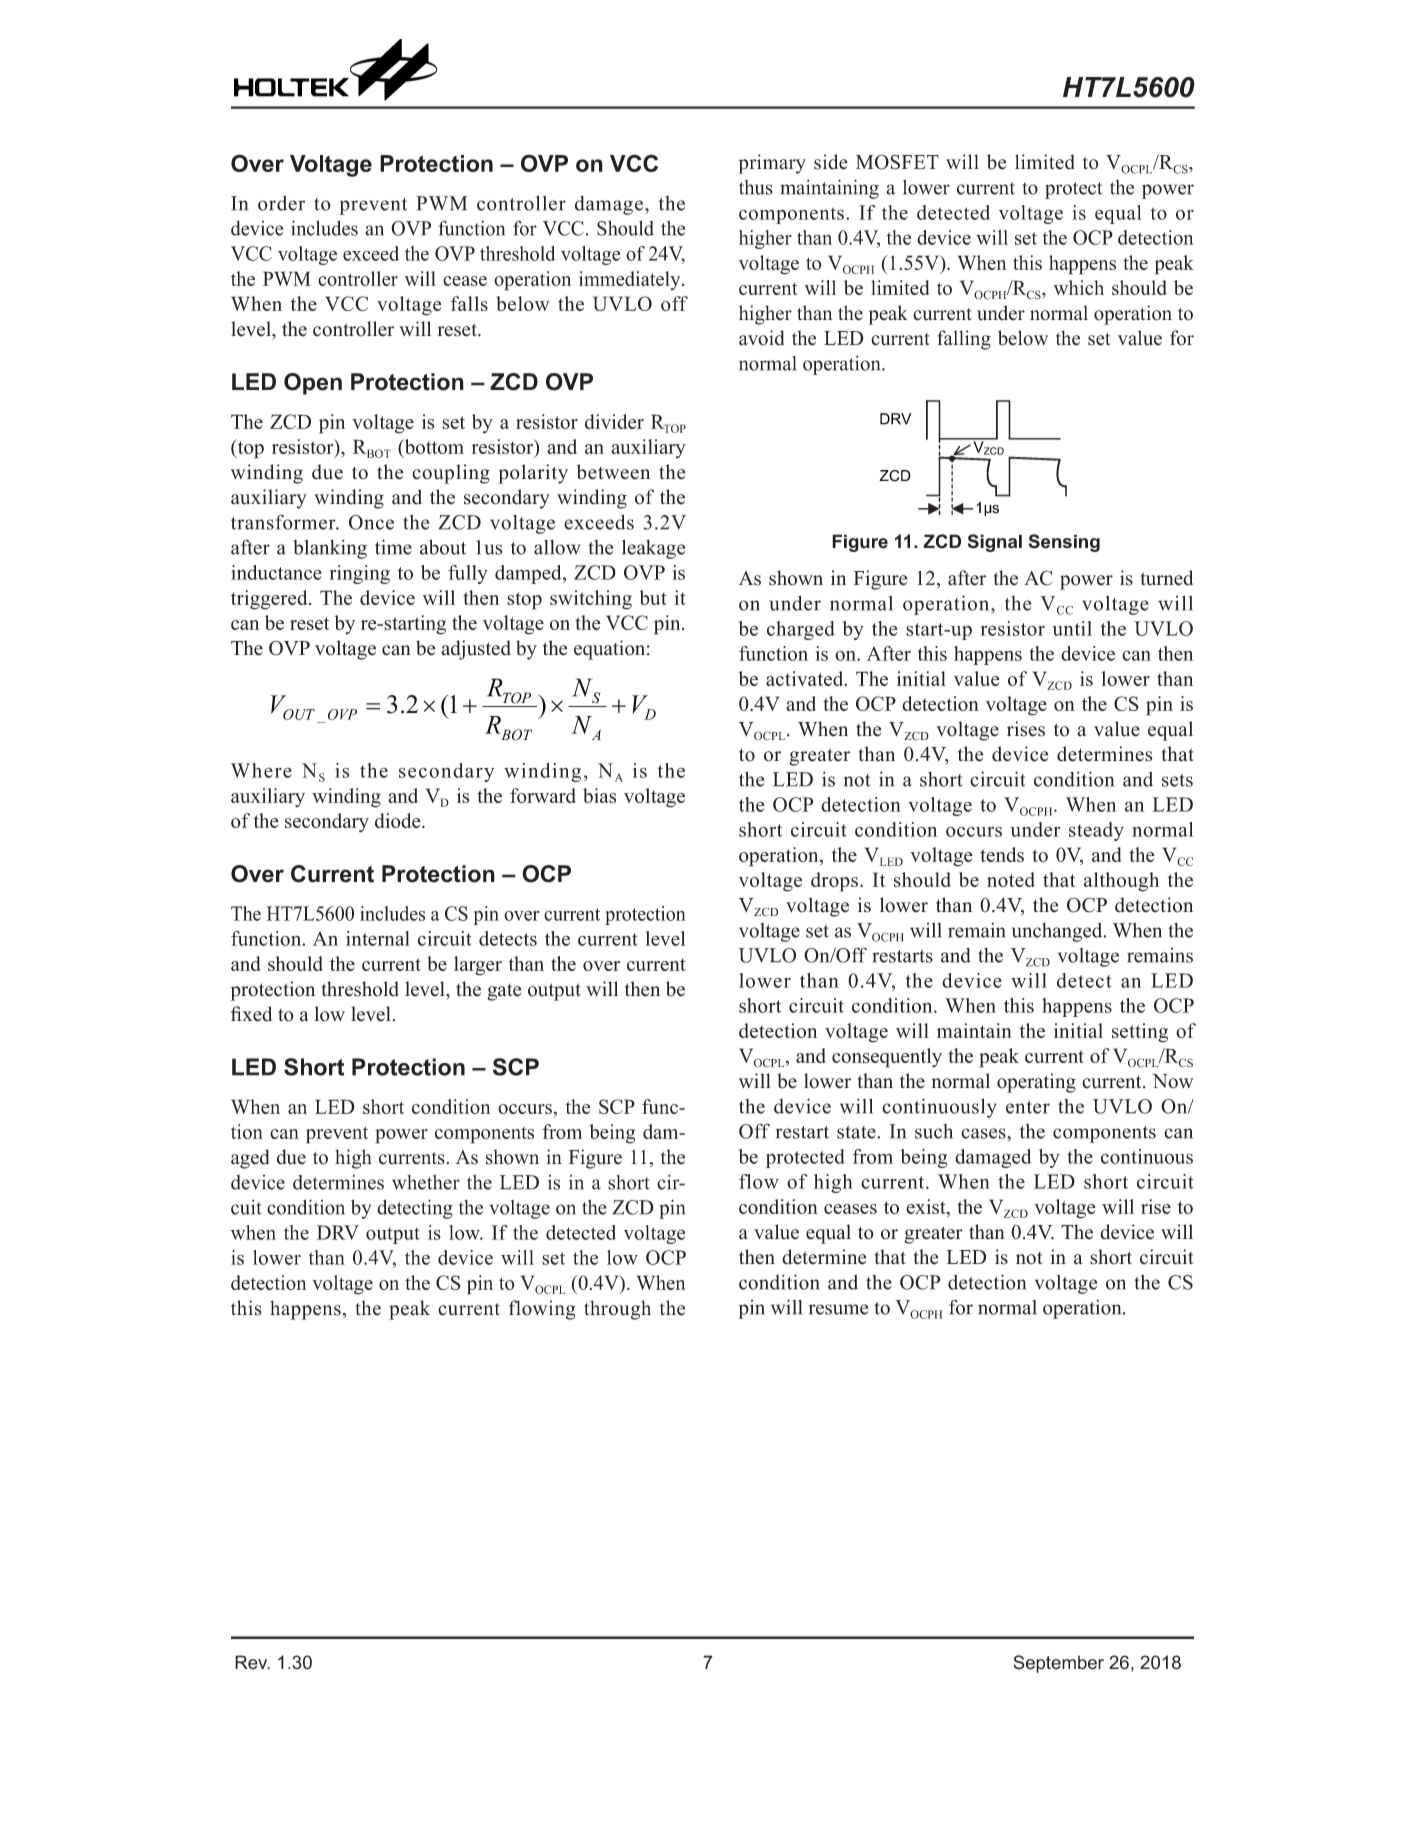 The width and height of the screenshot is (1425, 1844). Describe the element at coordinates (653, 549) in the screenshot. I see `leakage` at that location.
